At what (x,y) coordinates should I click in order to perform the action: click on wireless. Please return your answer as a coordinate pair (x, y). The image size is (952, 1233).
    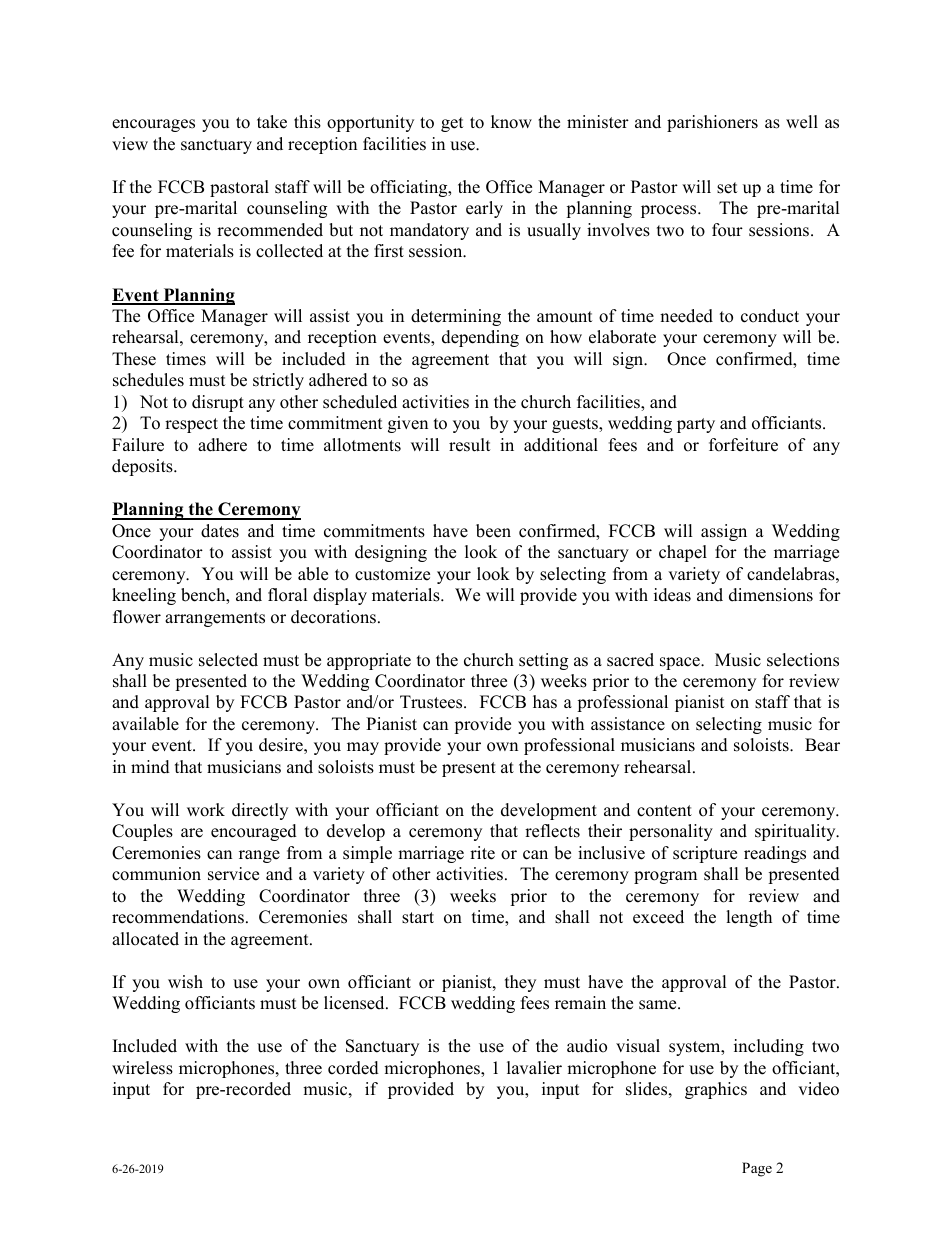
    Looking at the image, I should click on (142, 1068).
